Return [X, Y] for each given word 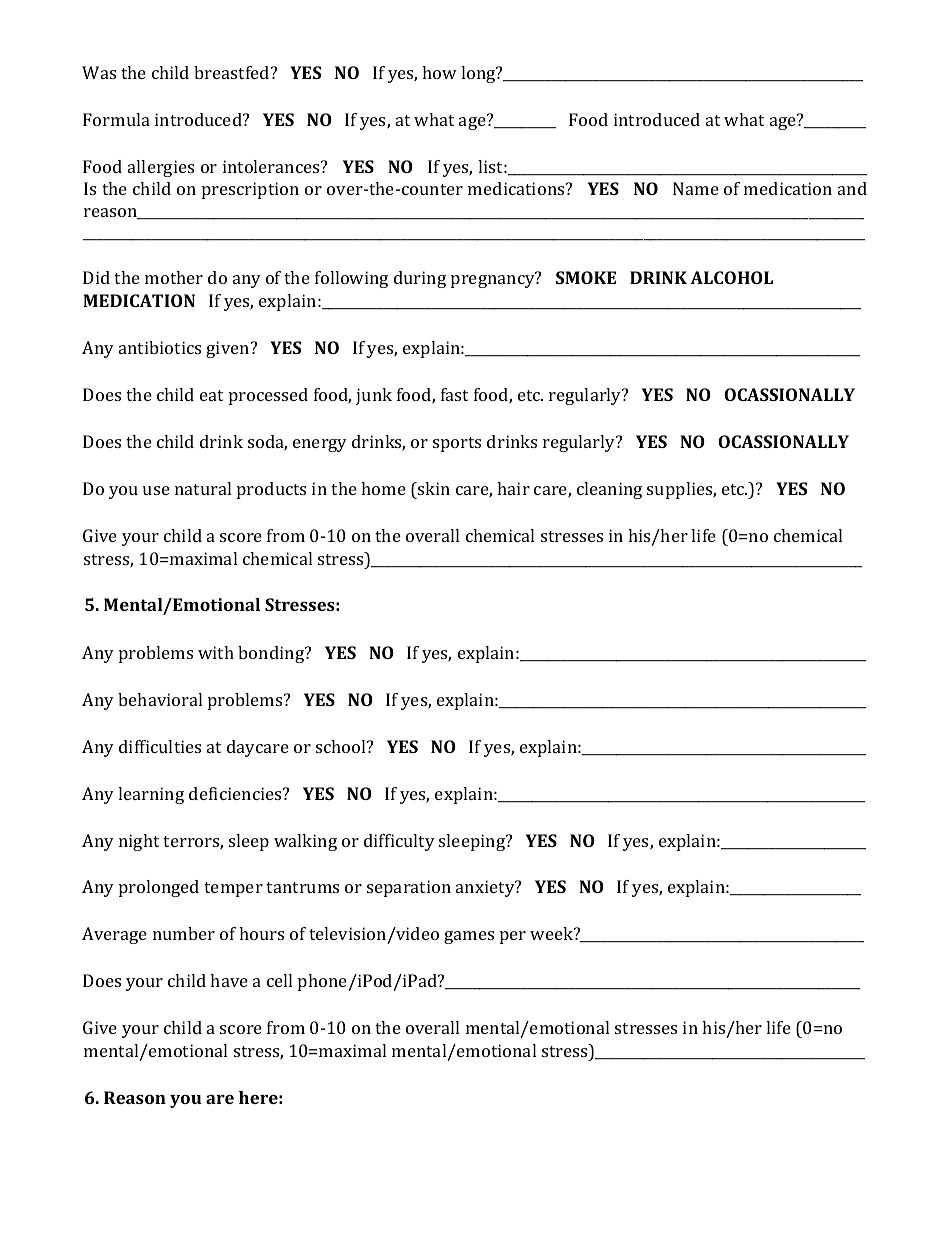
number [184, 933]
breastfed [233, 72]
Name [696, 188]
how [439, 72]
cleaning [609, 490]
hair [513, 488]
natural [203, 488]
